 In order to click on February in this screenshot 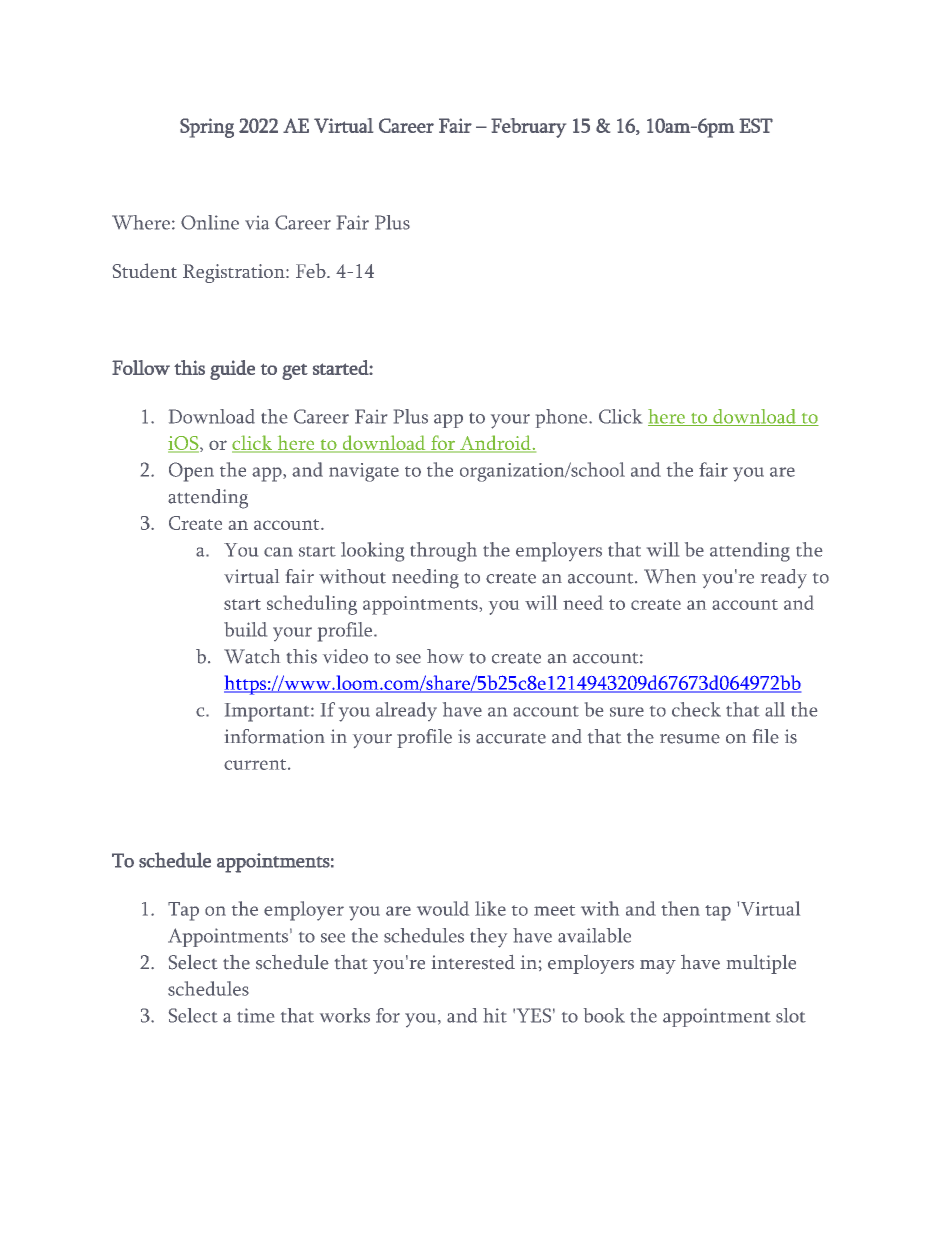, I will do `click(528, 128)`.
